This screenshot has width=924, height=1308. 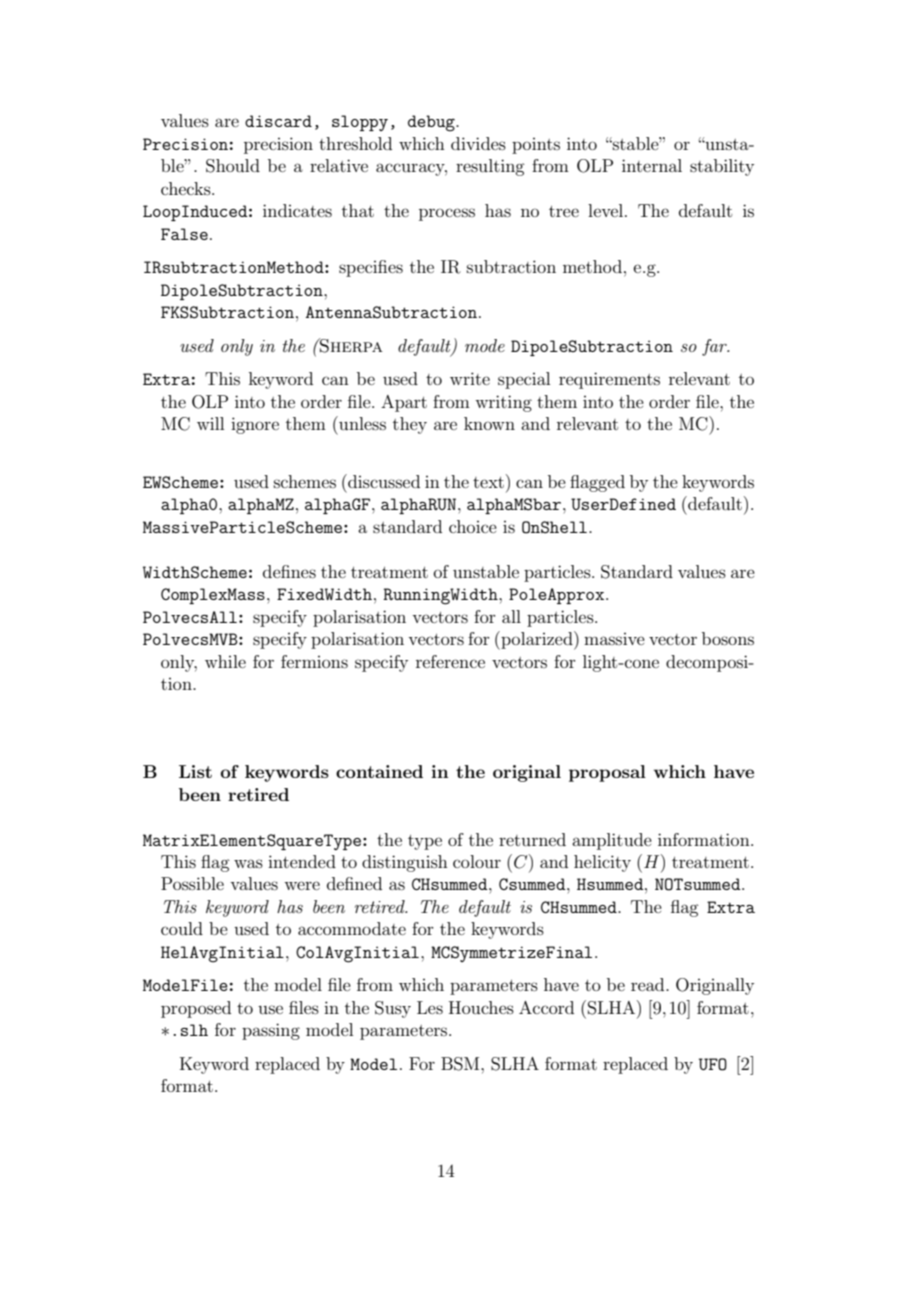 I want to click on defines, so click(x=289, y=571).
